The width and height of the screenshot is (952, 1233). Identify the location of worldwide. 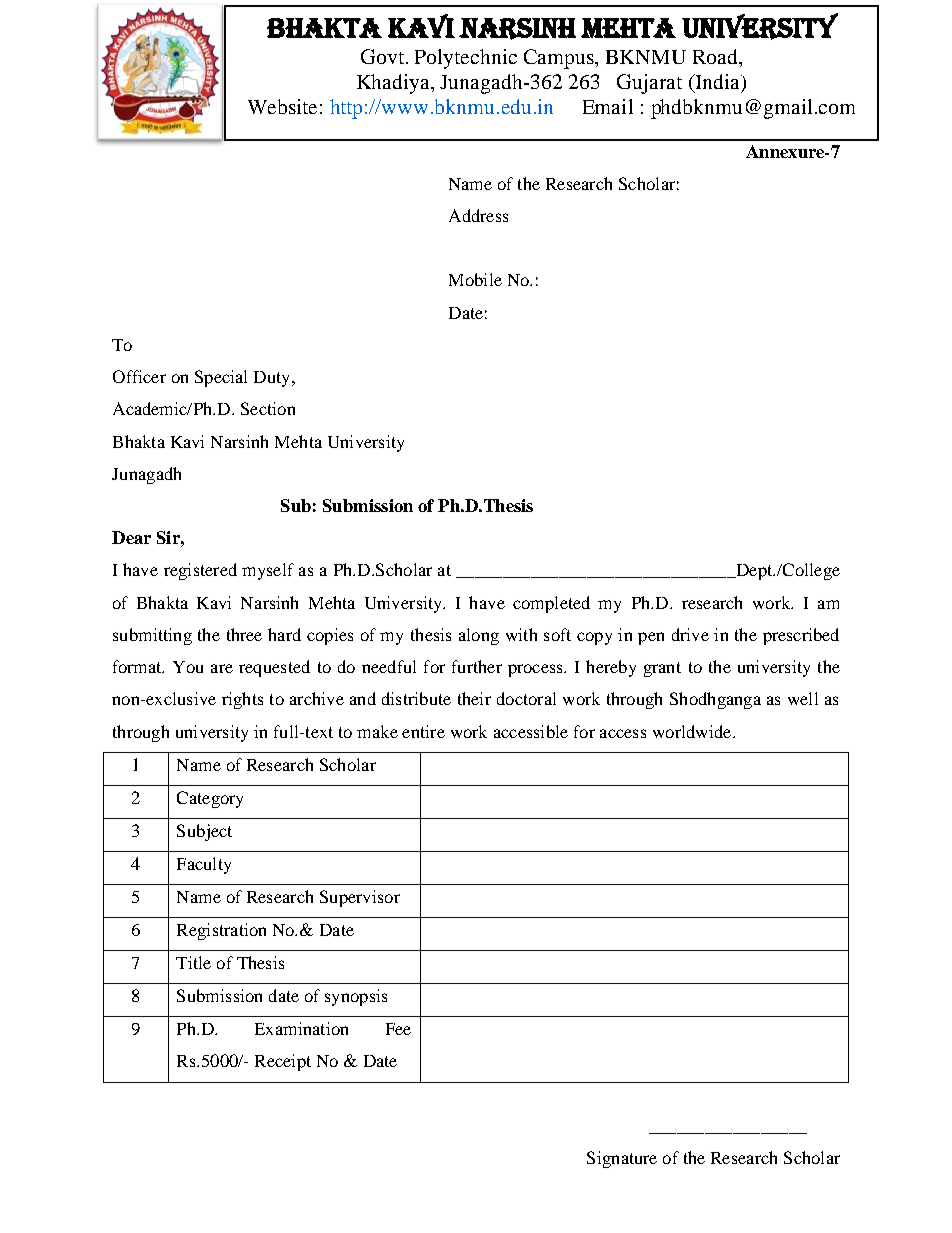
(693, 731).
